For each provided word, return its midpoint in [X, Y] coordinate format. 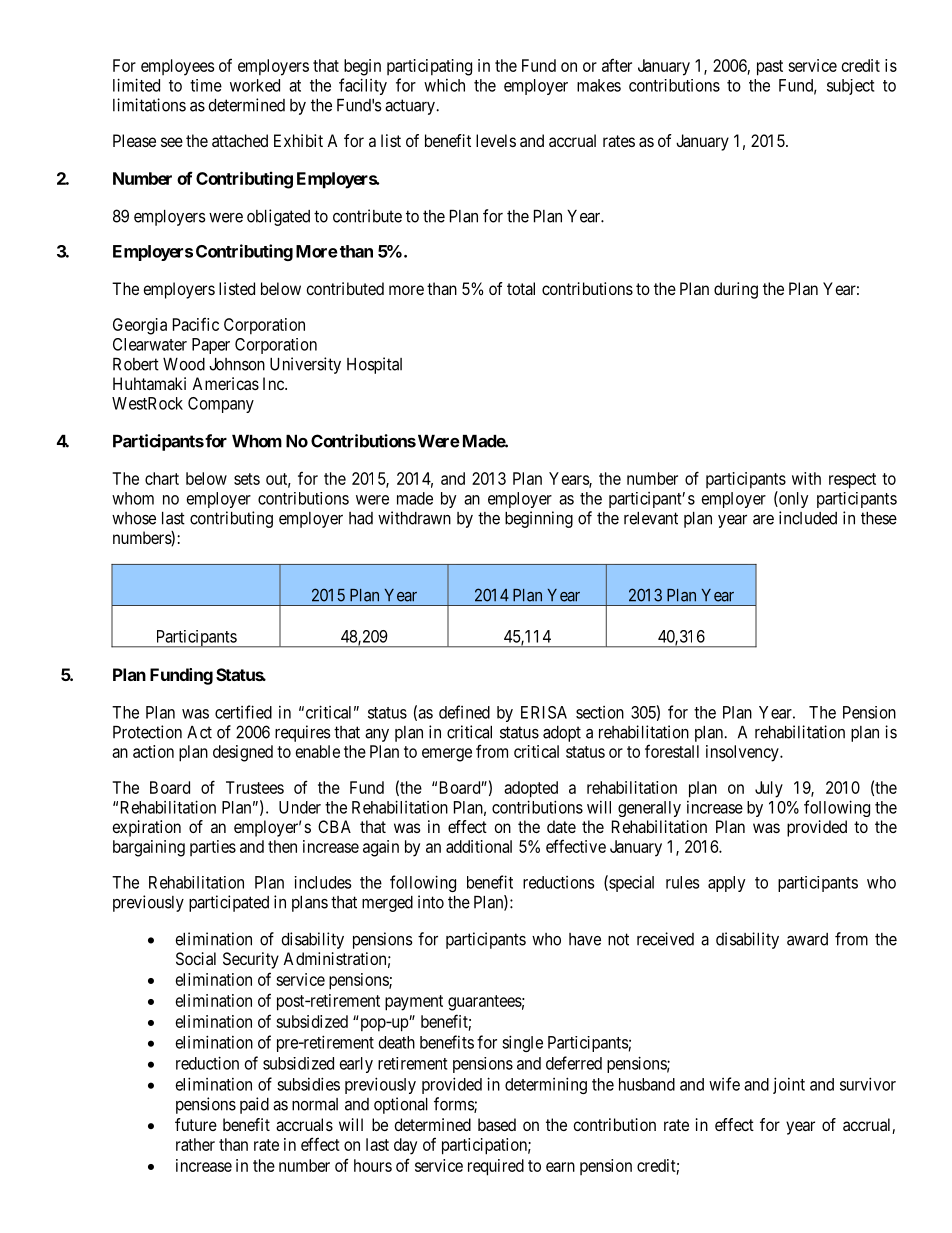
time [206, 85]
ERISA [544, 712]
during [736, 290]
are [763, 520]
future [196, 1124]
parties [213, 848]
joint [789, 1085]
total [521, 288]
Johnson [237, 364]
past [770, 68]
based [497, 1124]
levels [496, 140]
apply [727, 884]
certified [243, 712]
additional [479, 846]
